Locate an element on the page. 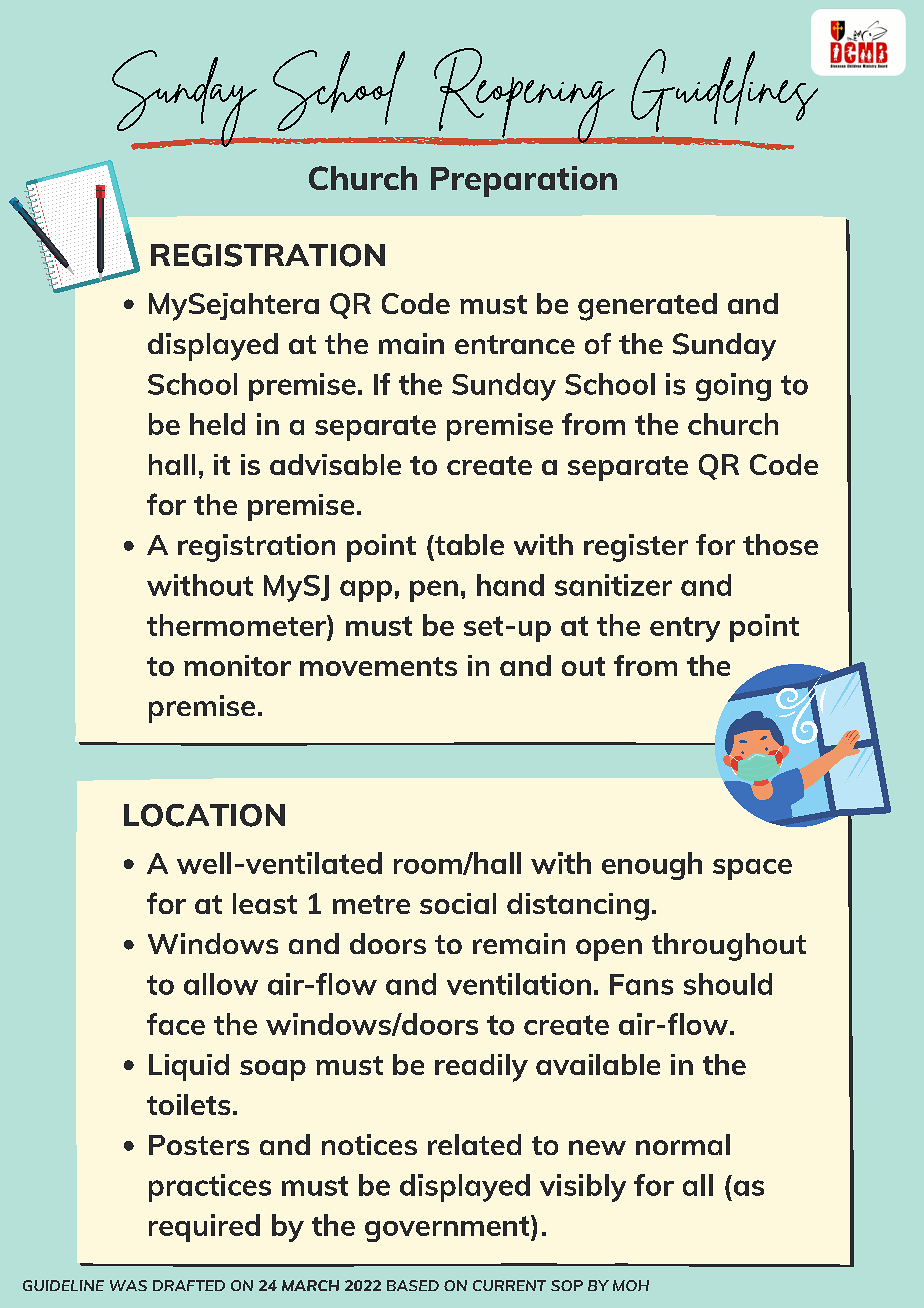  hand is located at coordinates (510, 585).
